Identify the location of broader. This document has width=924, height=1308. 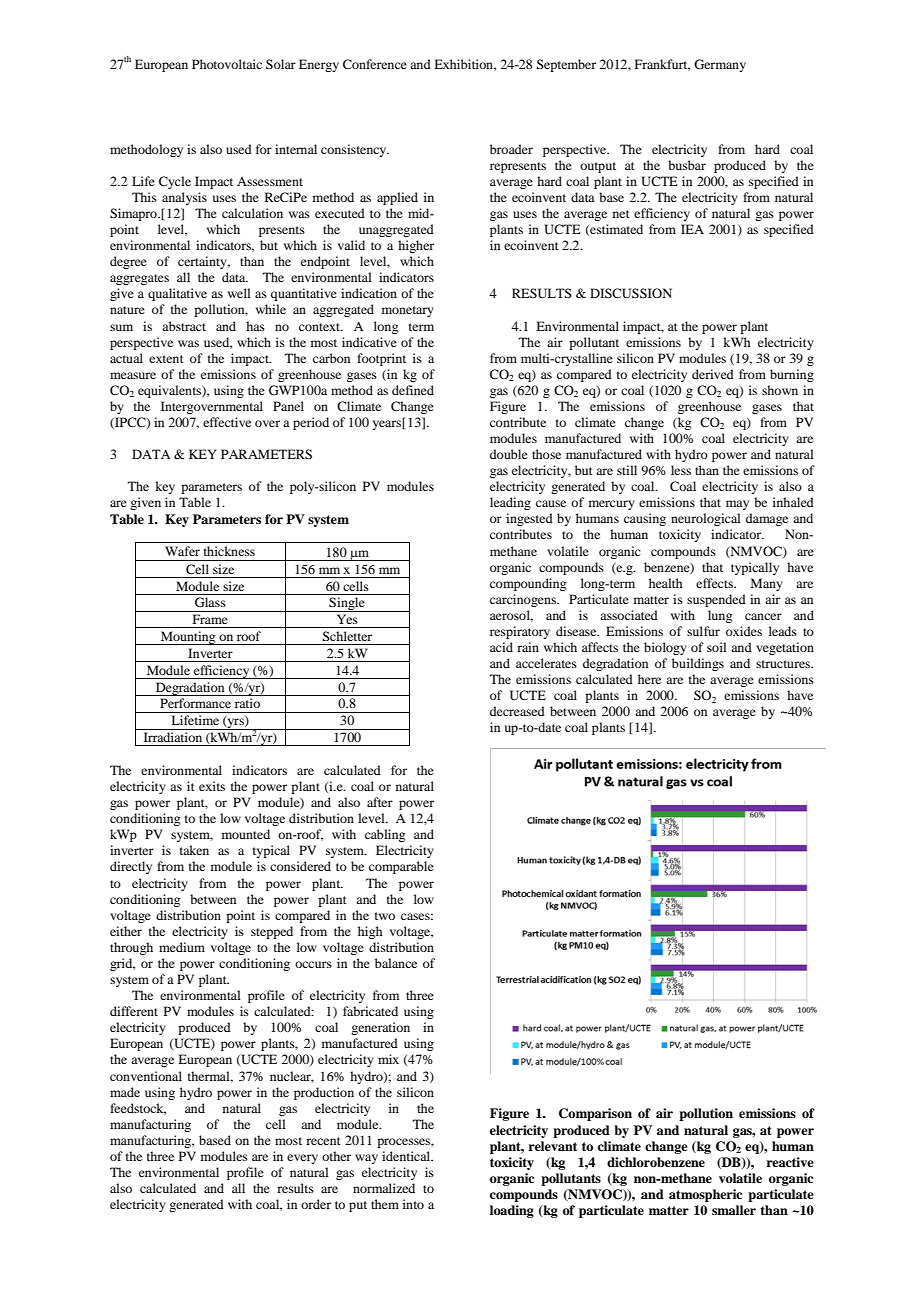
(511, 149).
